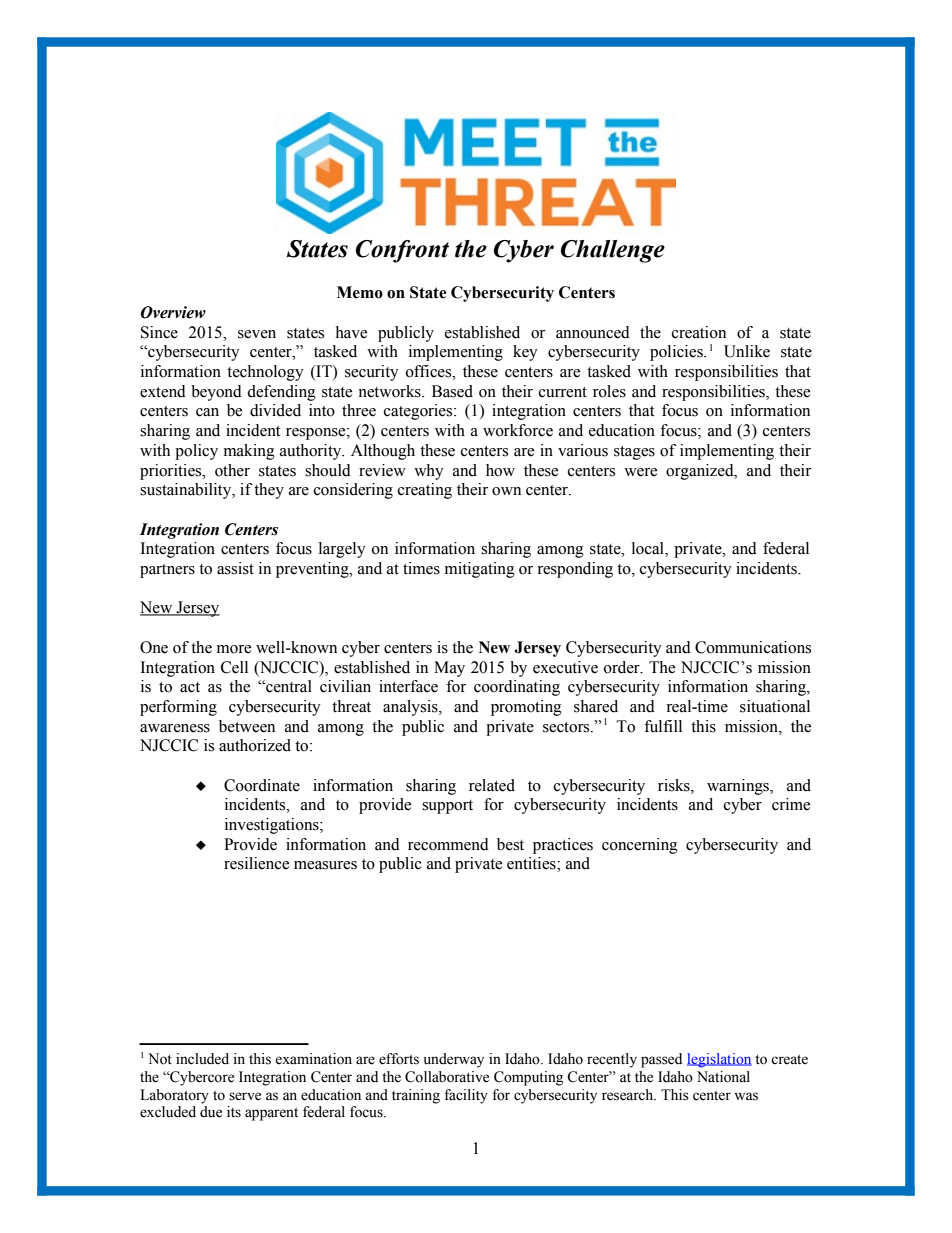 This document has height=1233, width=952. I want to click on Overview, so click(173, 312).
